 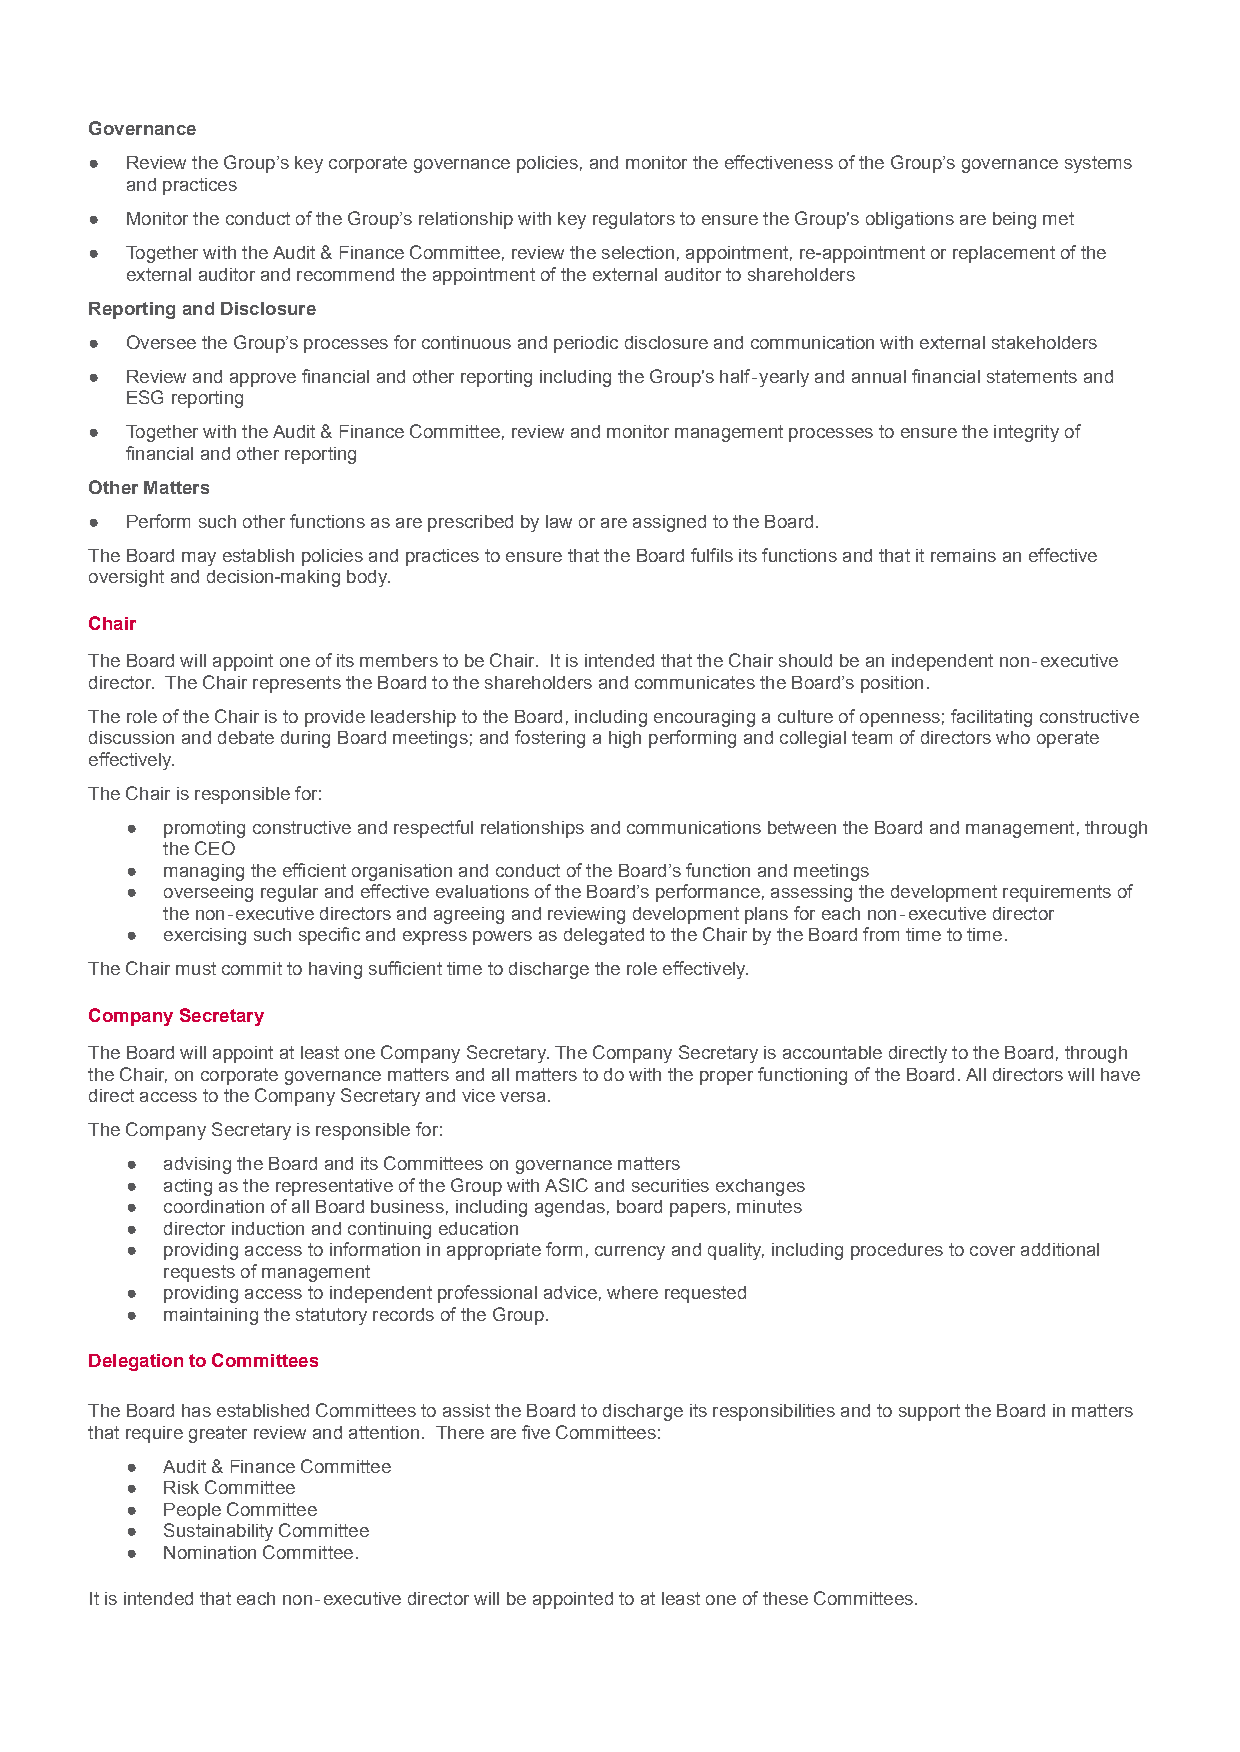 What do you see at coordinates (634, 220) in the screenshot?
I see `regulators` at bounding box center [634, 220].
